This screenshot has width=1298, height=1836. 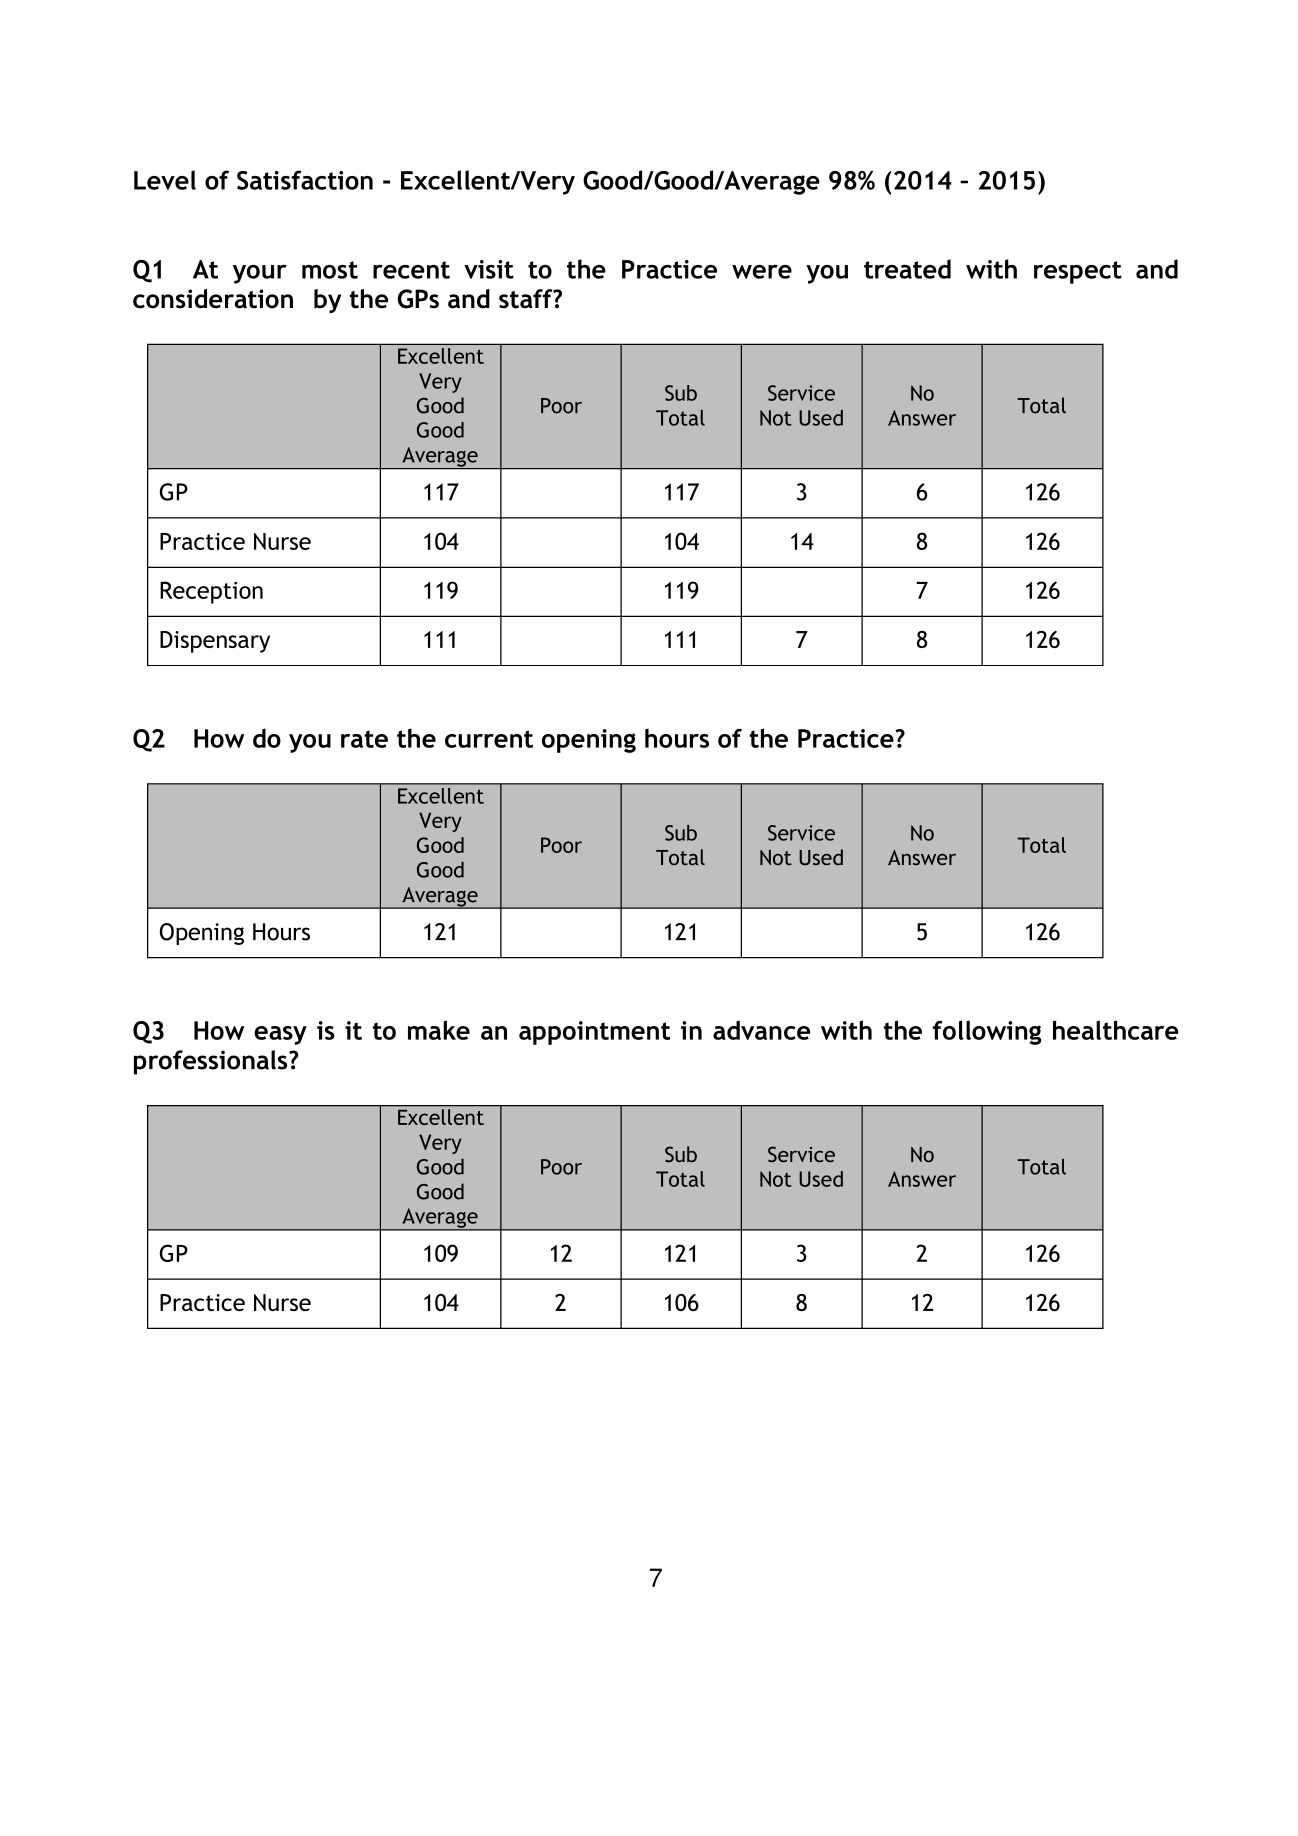 What do you see at coordinates (212, 1062) in the screenshot?
I see `professionals` at bounding box center [212, 1062].
